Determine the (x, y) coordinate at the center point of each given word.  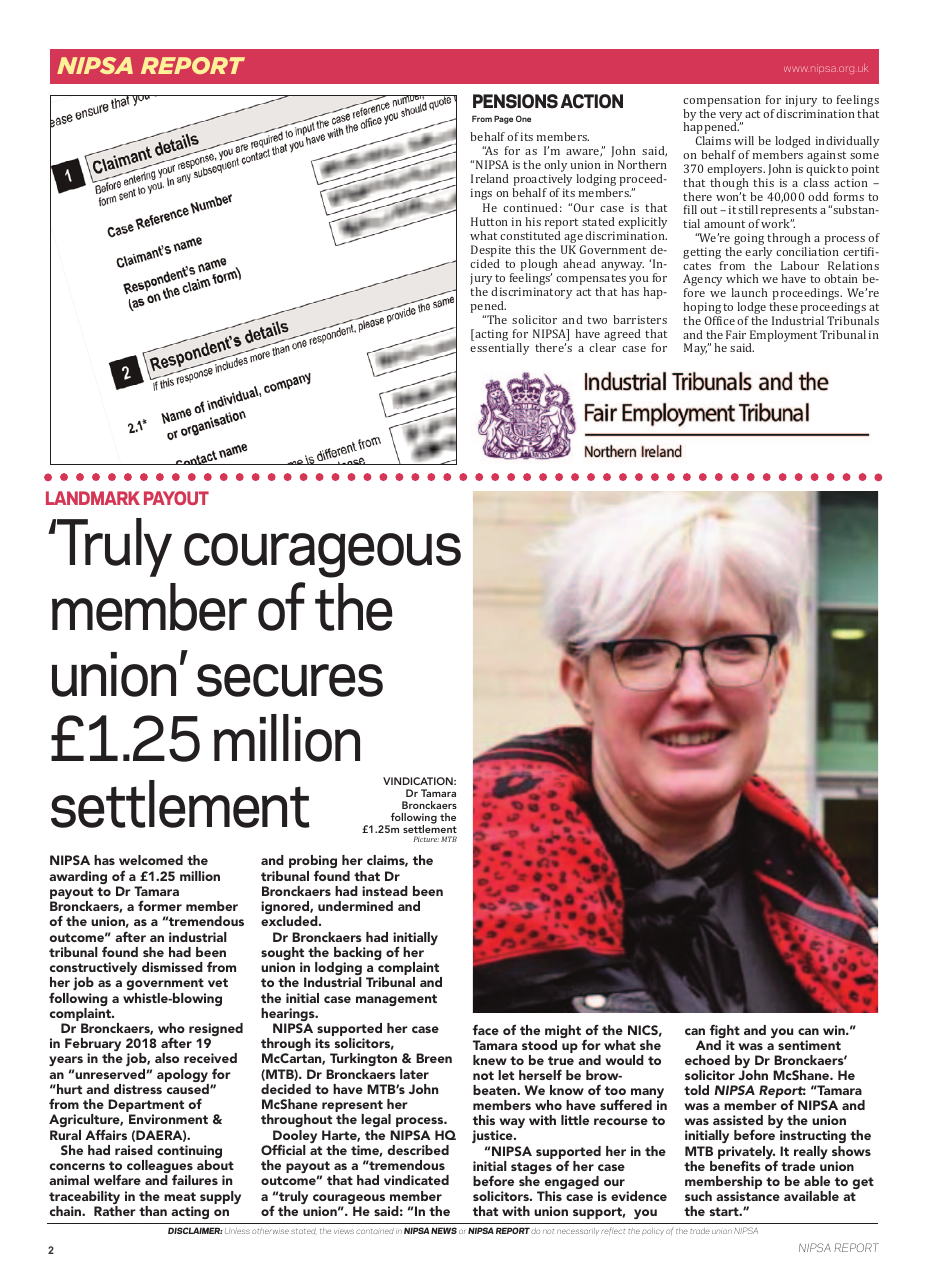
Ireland (490, 178)
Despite (491, 251)
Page (503, 119)
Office (720, 320)
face (486, 1029)
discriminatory (531, 294)
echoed (707, 1060)
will (744, 140)
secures (290, 680)
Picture (426, 839)
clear (602, 347)
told (696, 1090)
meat (180, 1196)
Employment (783, 337)
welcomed (151, 860)
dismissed (172, 967)
